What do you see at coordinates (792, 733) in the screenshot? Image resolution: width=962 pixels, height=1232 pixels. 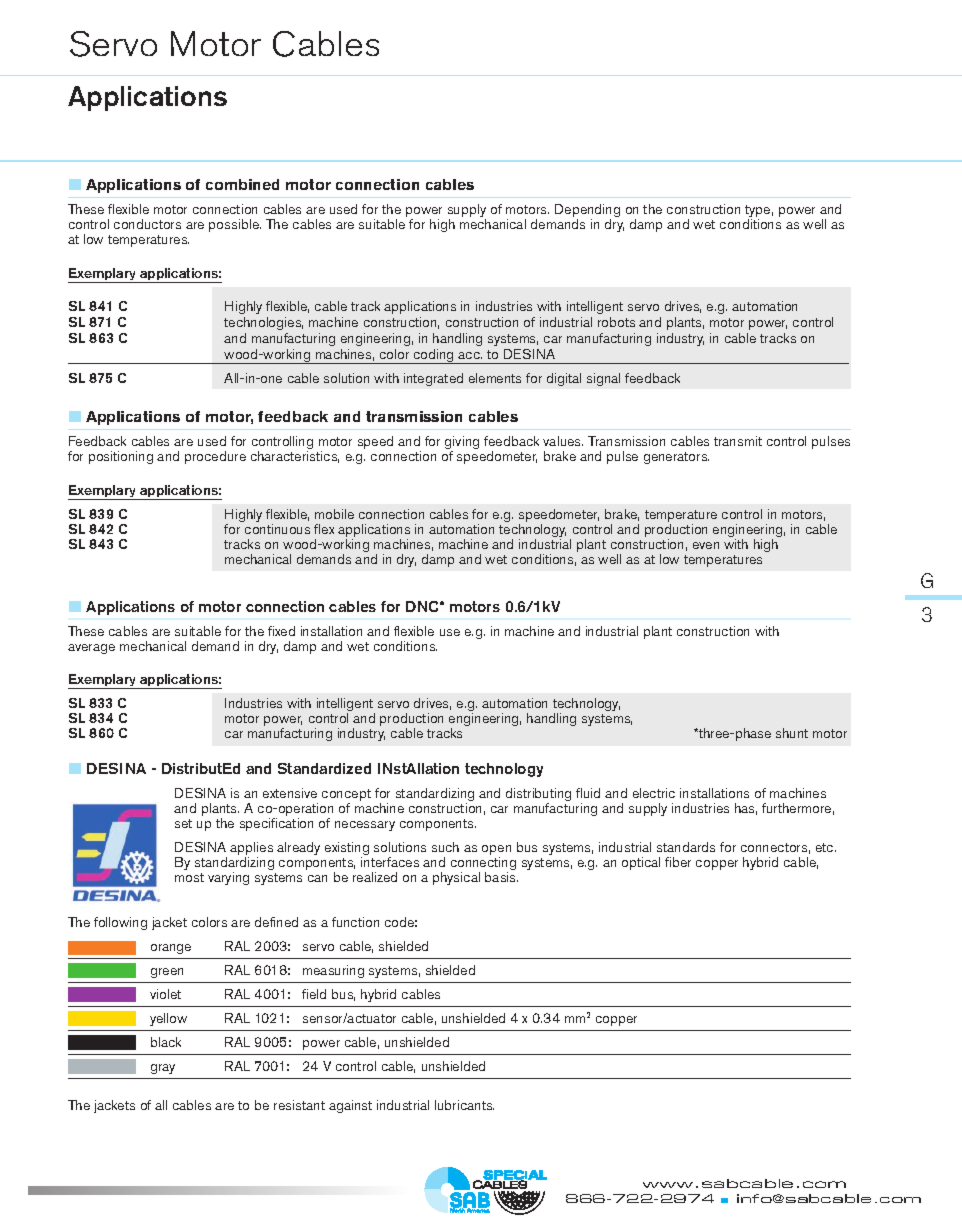 I see `shunt` at bounding box center [792, 733].
